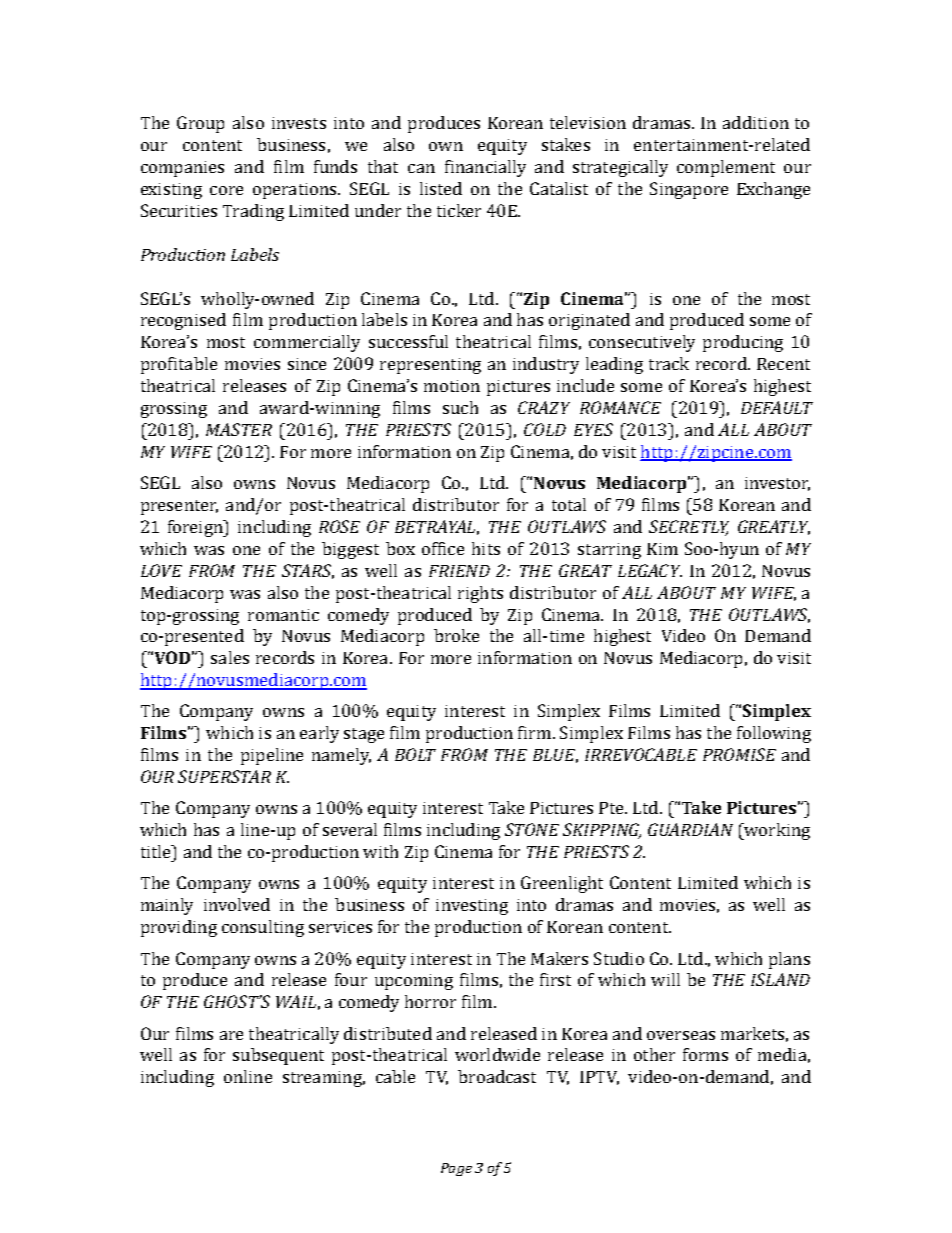 This screenshot has width=952, height=1233. I want to click on STONE, so click(532, 829).
